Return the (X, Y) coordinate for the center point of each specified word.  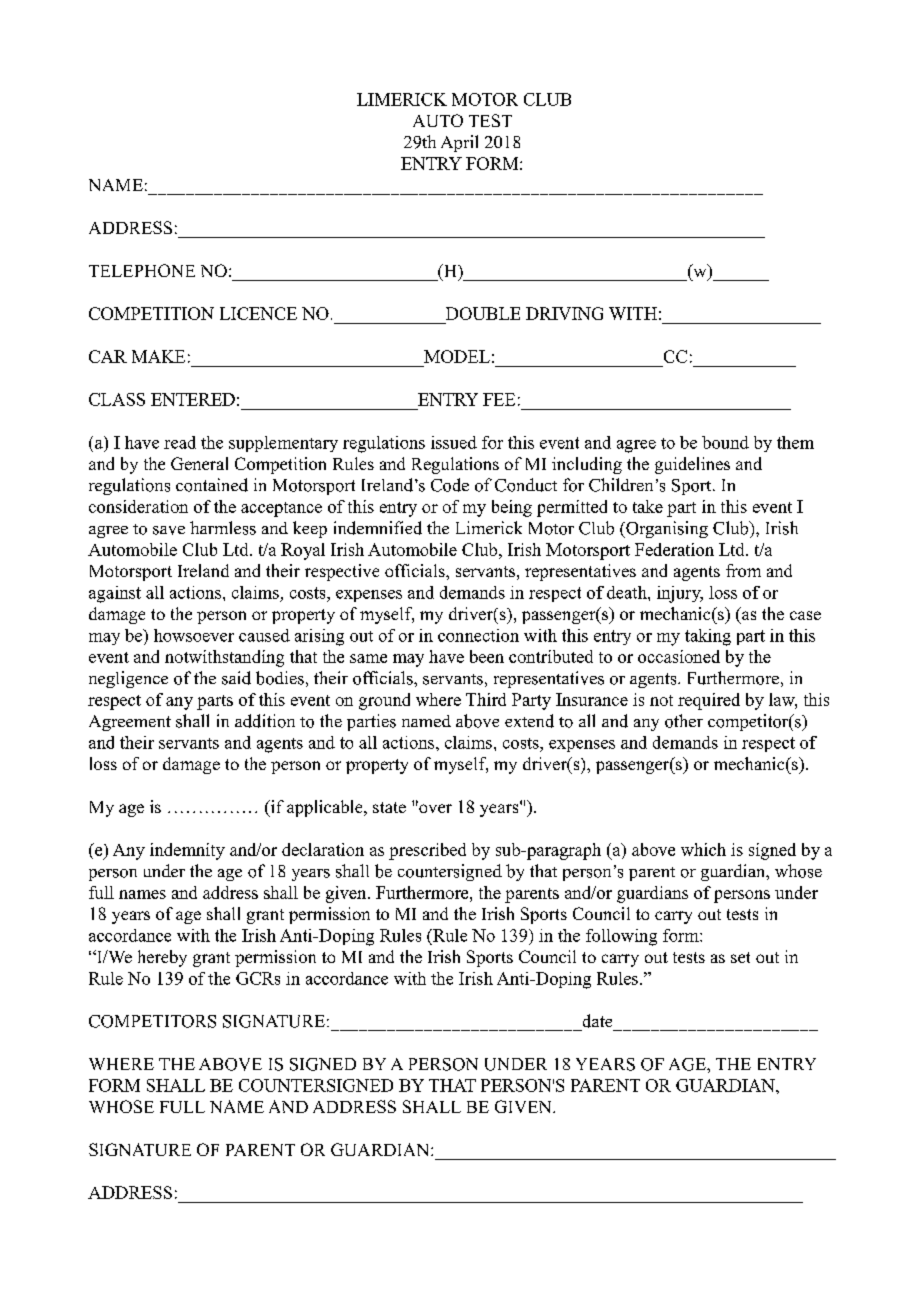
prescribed (427, 851)
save (169, 530)
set (740, 957)
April (459, 143)
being (512, 508)
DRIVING (564, 313)
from (743, 570)
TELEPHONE (142, 270)
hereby (162, 958)
